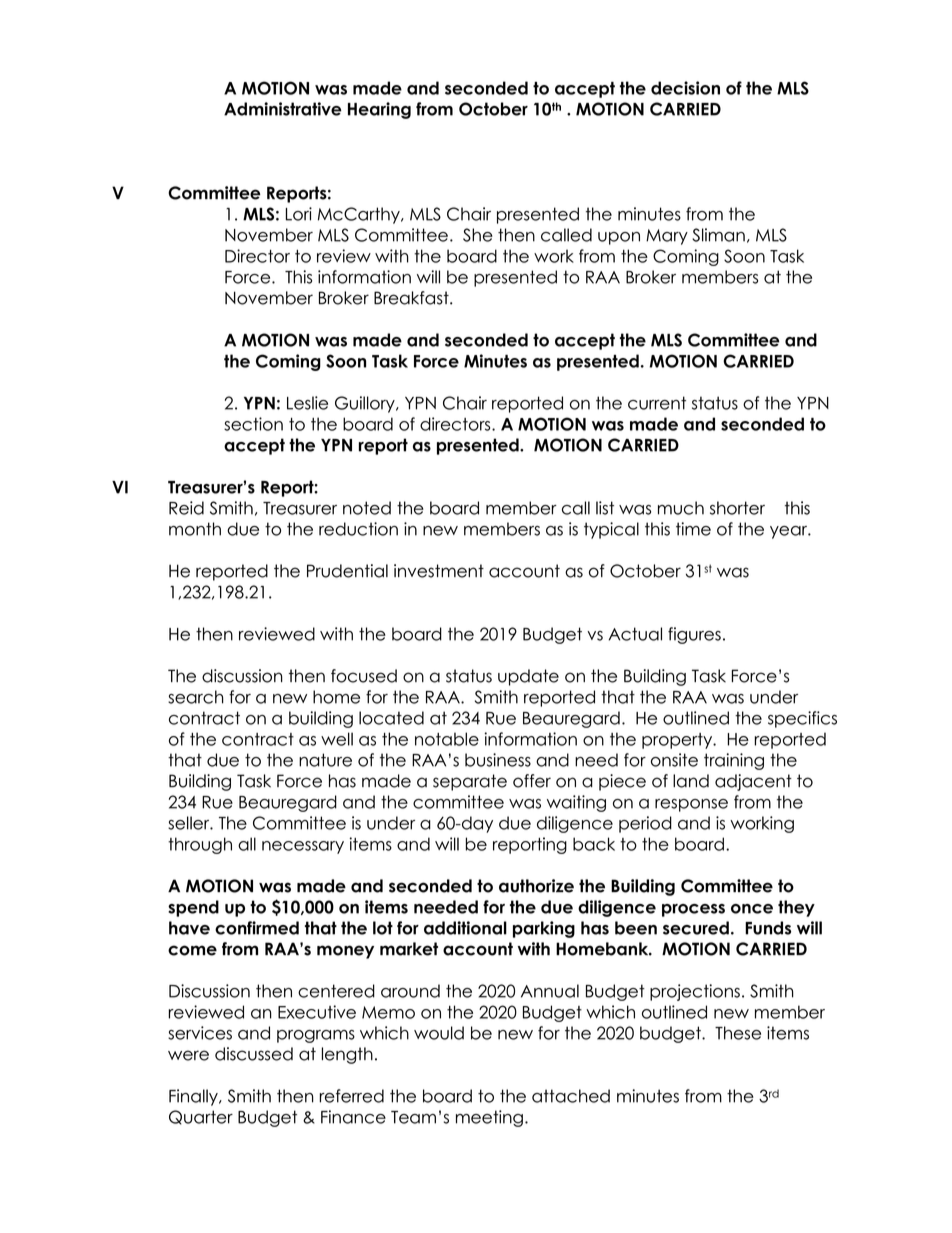 This page has height=1233, width=952. Describe the element at coordinates (412, 298) in the page. I see `Breakfast` at that location.
